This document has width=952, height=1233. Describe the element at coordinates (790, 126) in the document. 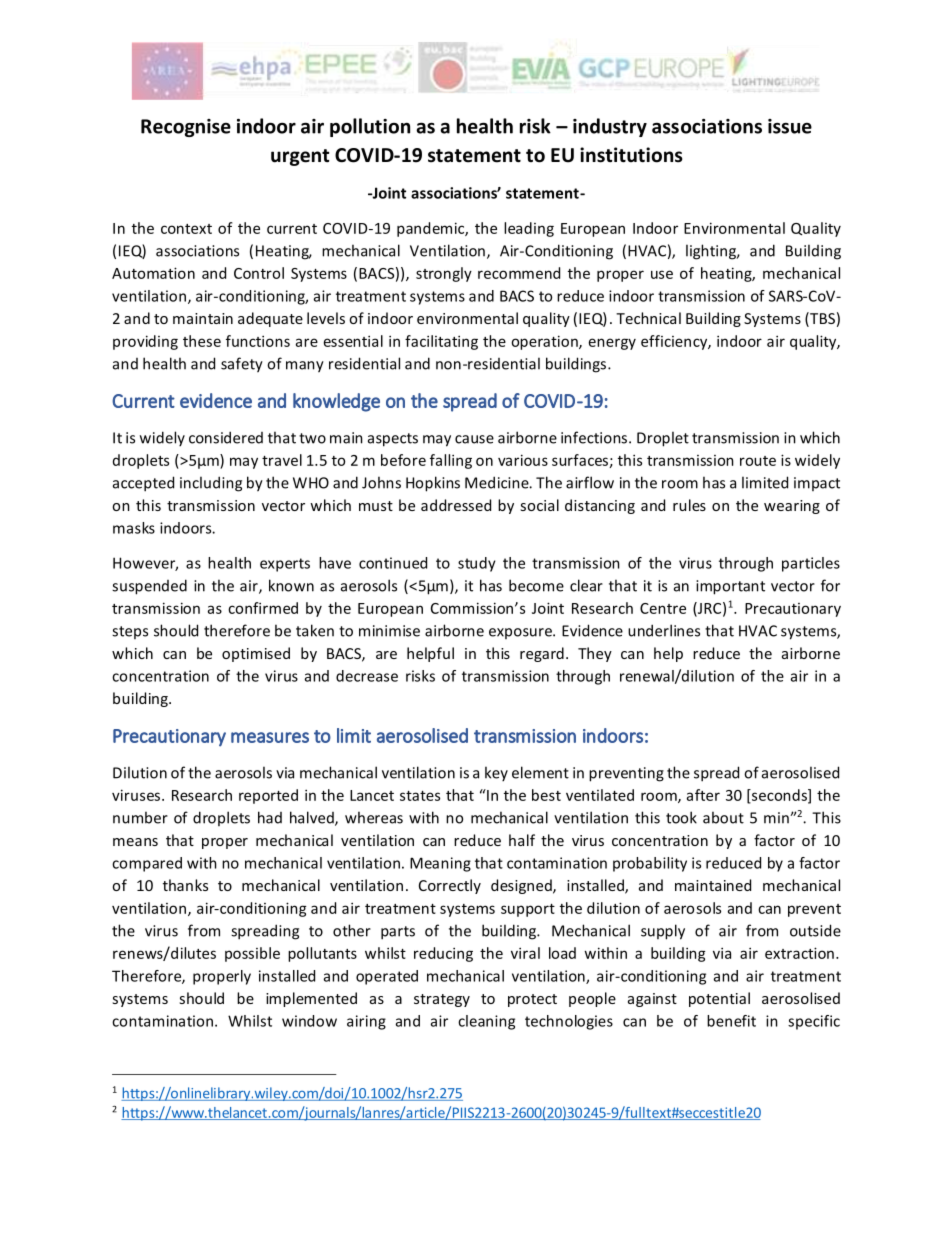

I see `issue` at that location.
